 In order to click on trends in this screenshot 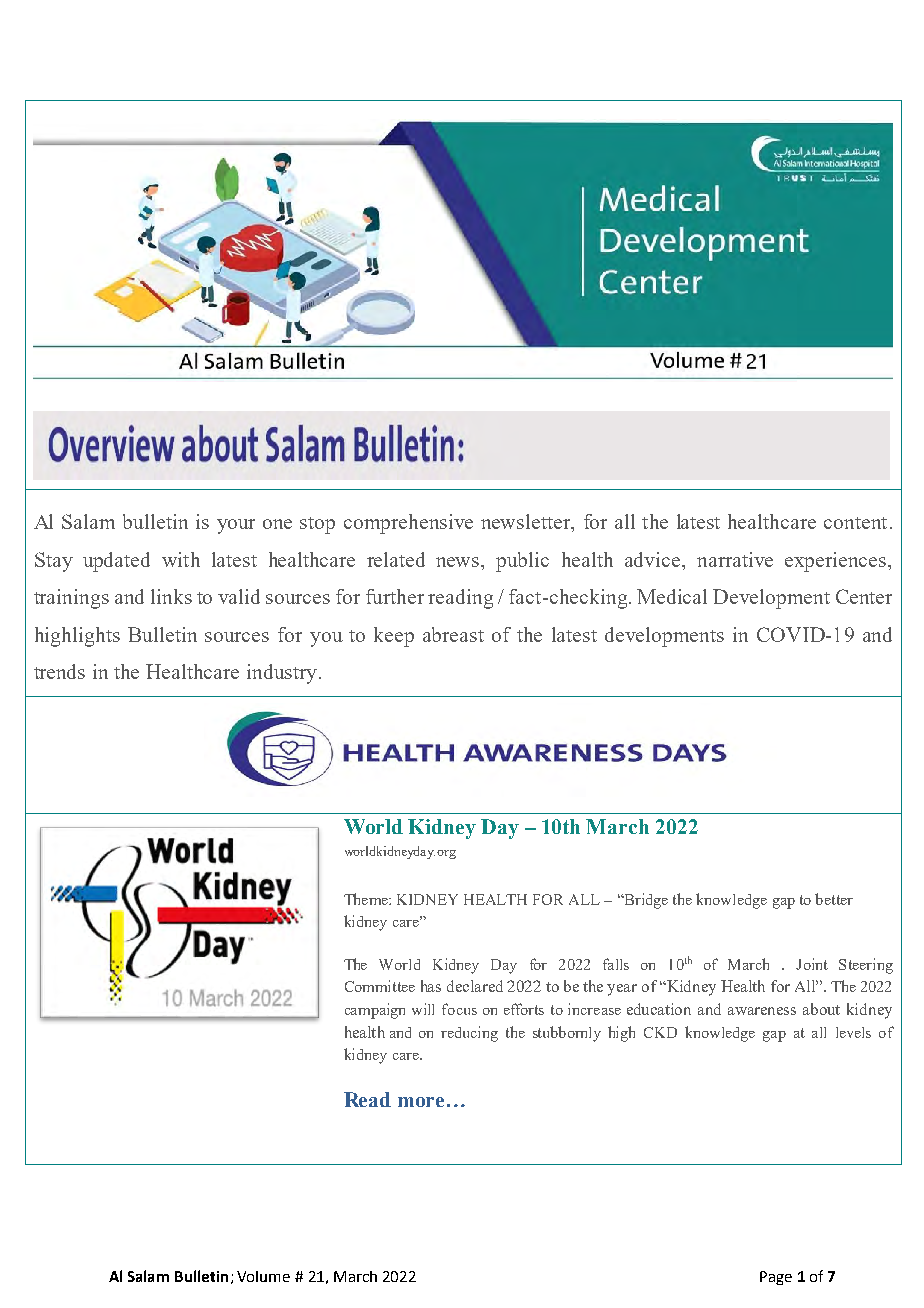, I will do `click(59, 671)`.
